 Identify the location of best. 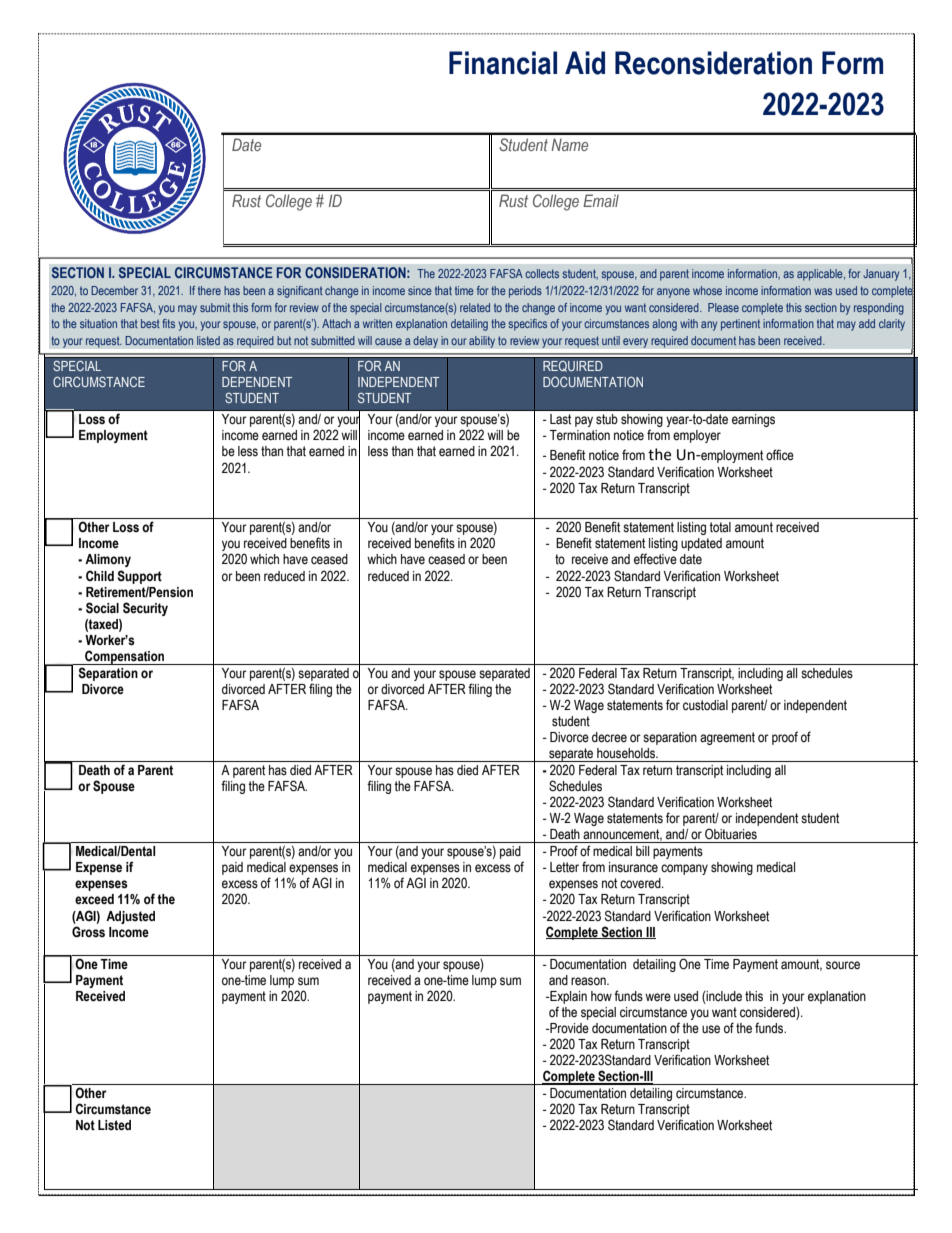
(150, 323).
